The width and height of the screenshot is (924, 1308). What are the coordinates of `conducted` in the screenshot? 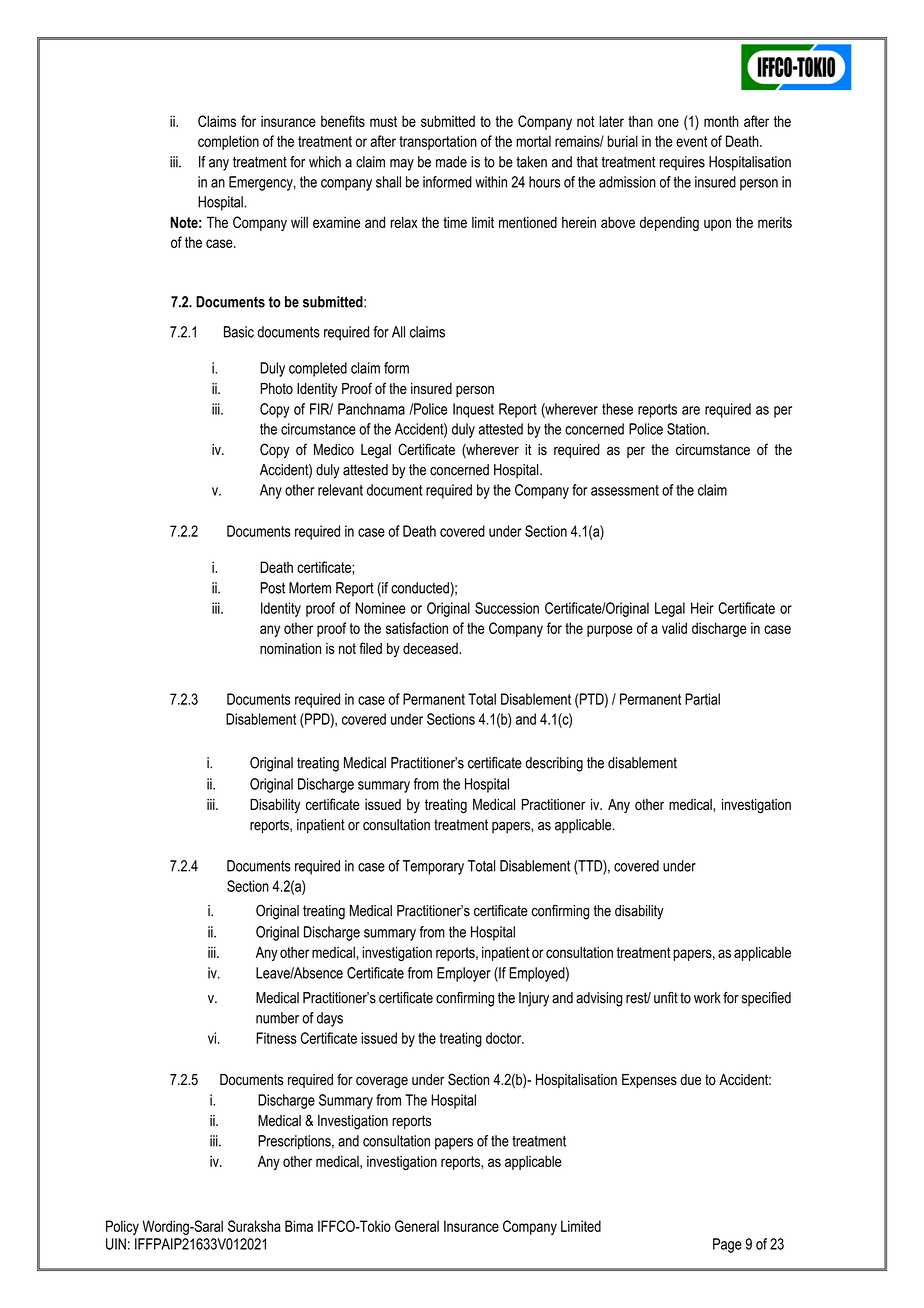 It's located at (421, 588).
